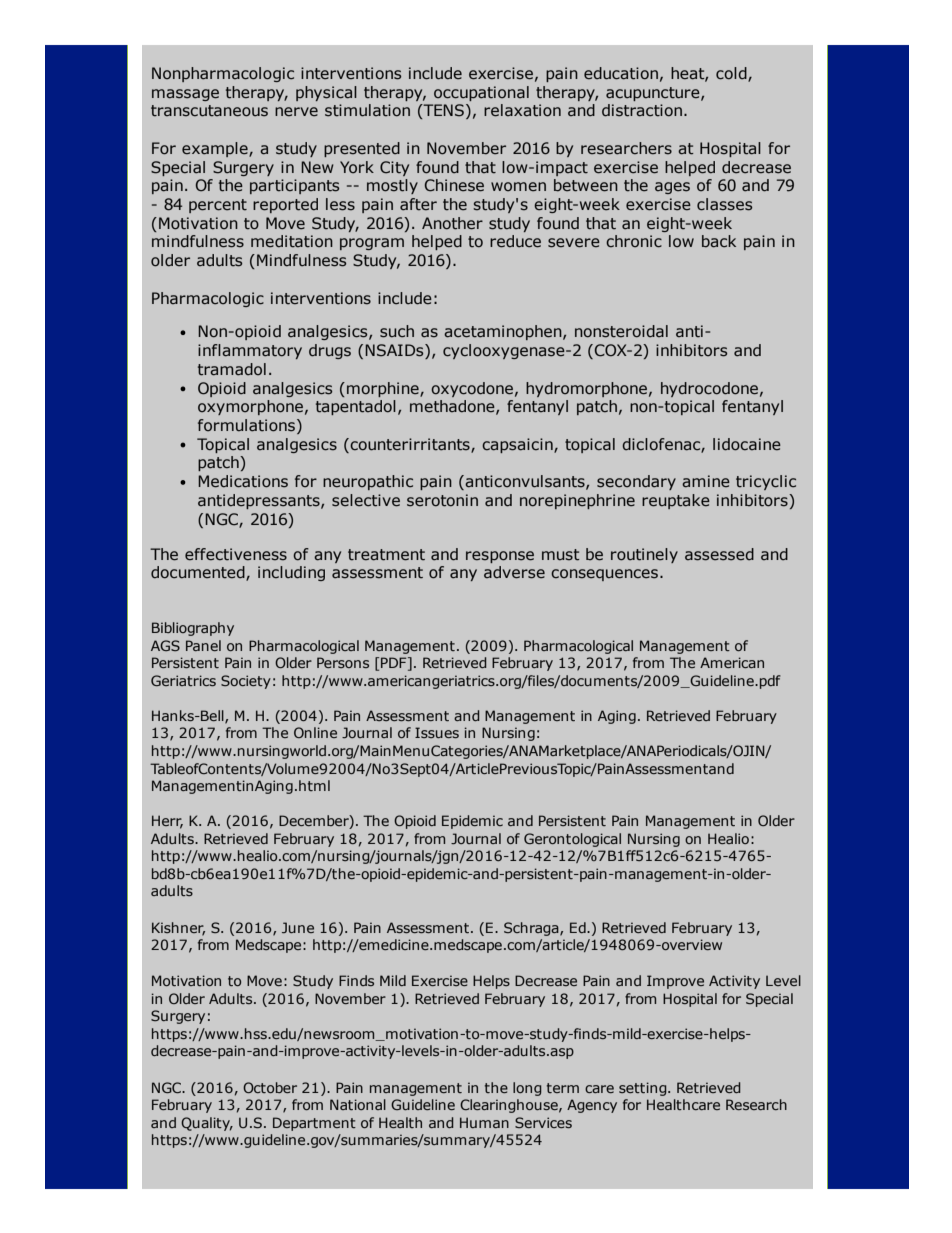 This image has width=952, height=1233. What do you see at coordinates (270, 1087) in the image?
I see `October` at bounding box center [270, 1087].
